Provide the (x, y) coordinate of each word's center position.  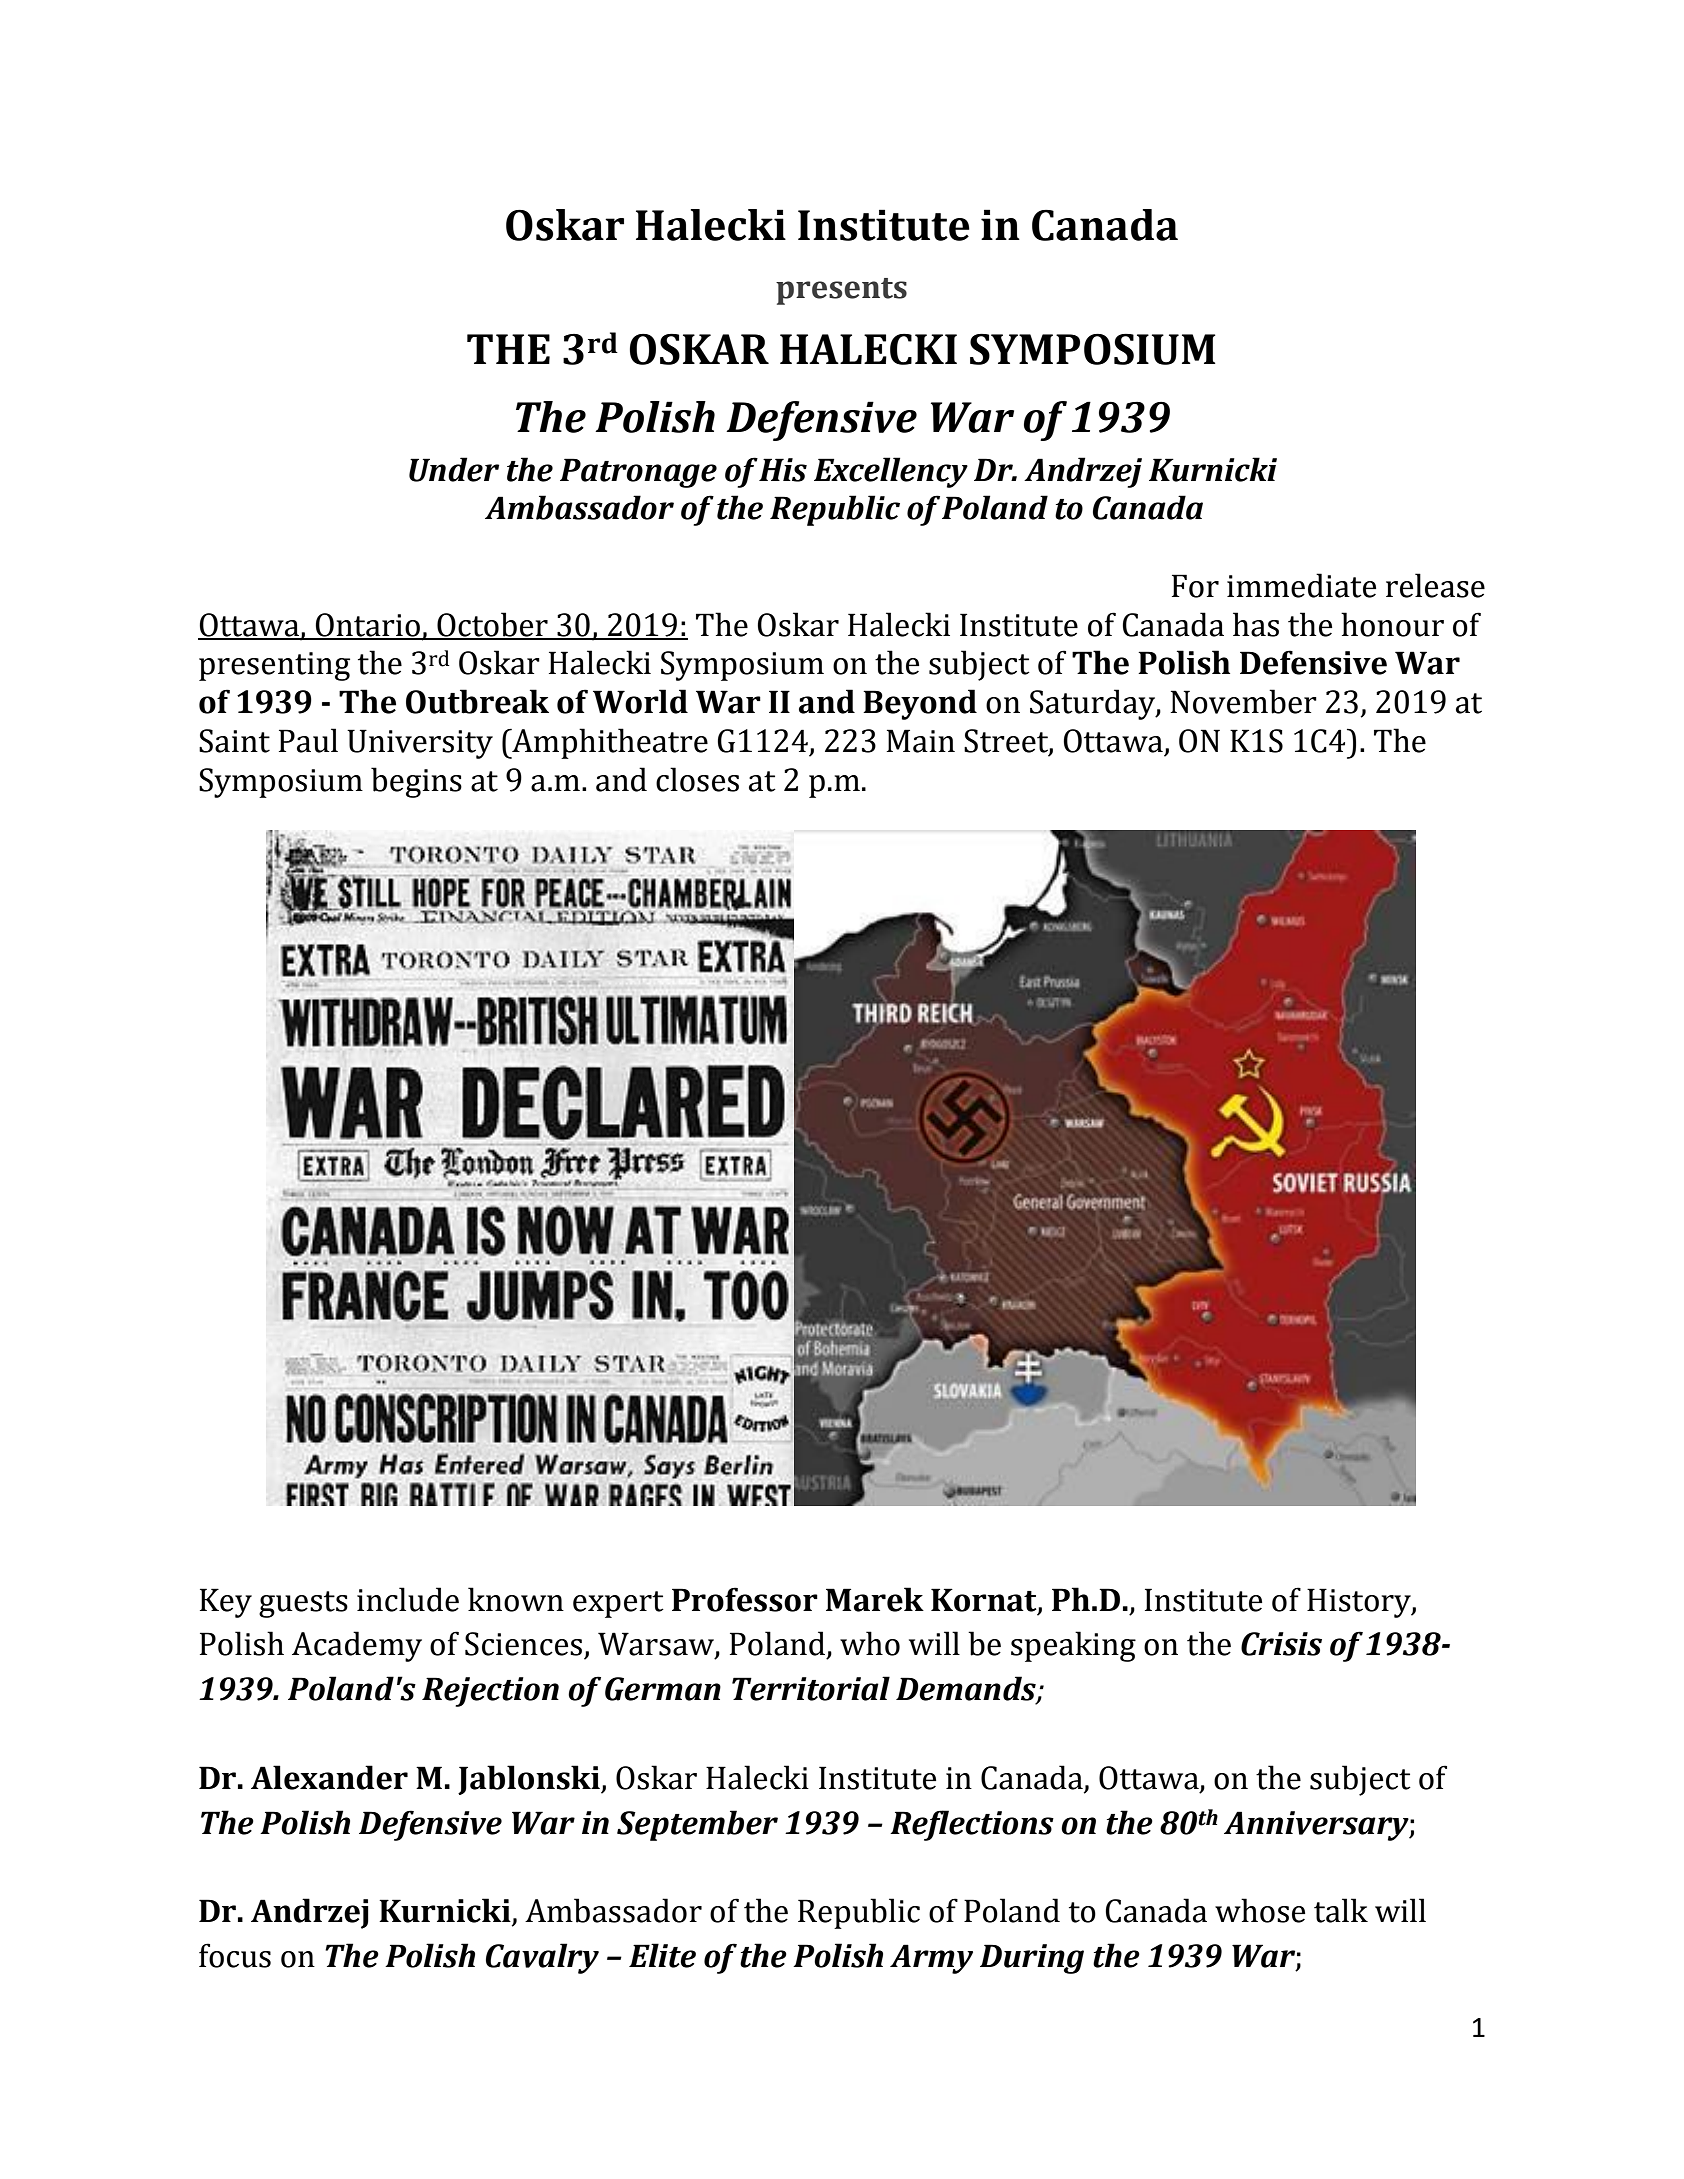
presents (841, 291)
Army (931, 1959)
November (1243, 701)
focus (235, 1955)
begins (416, 782)
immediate (1301, 585)
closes (697, 779)
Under (454, 469)
